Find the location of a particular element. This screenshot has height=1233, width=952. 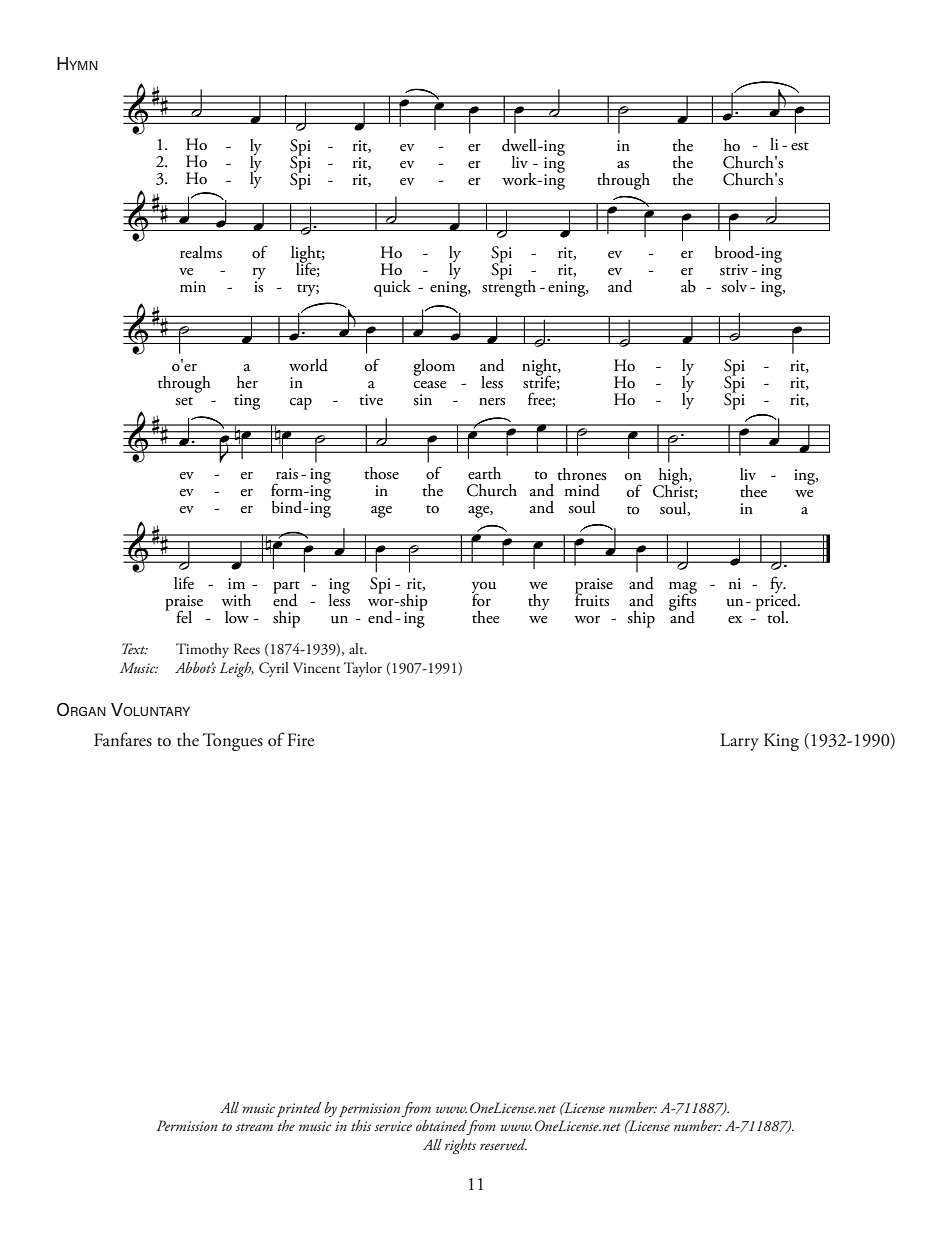

printed is located at coordinates (299, 1109).
